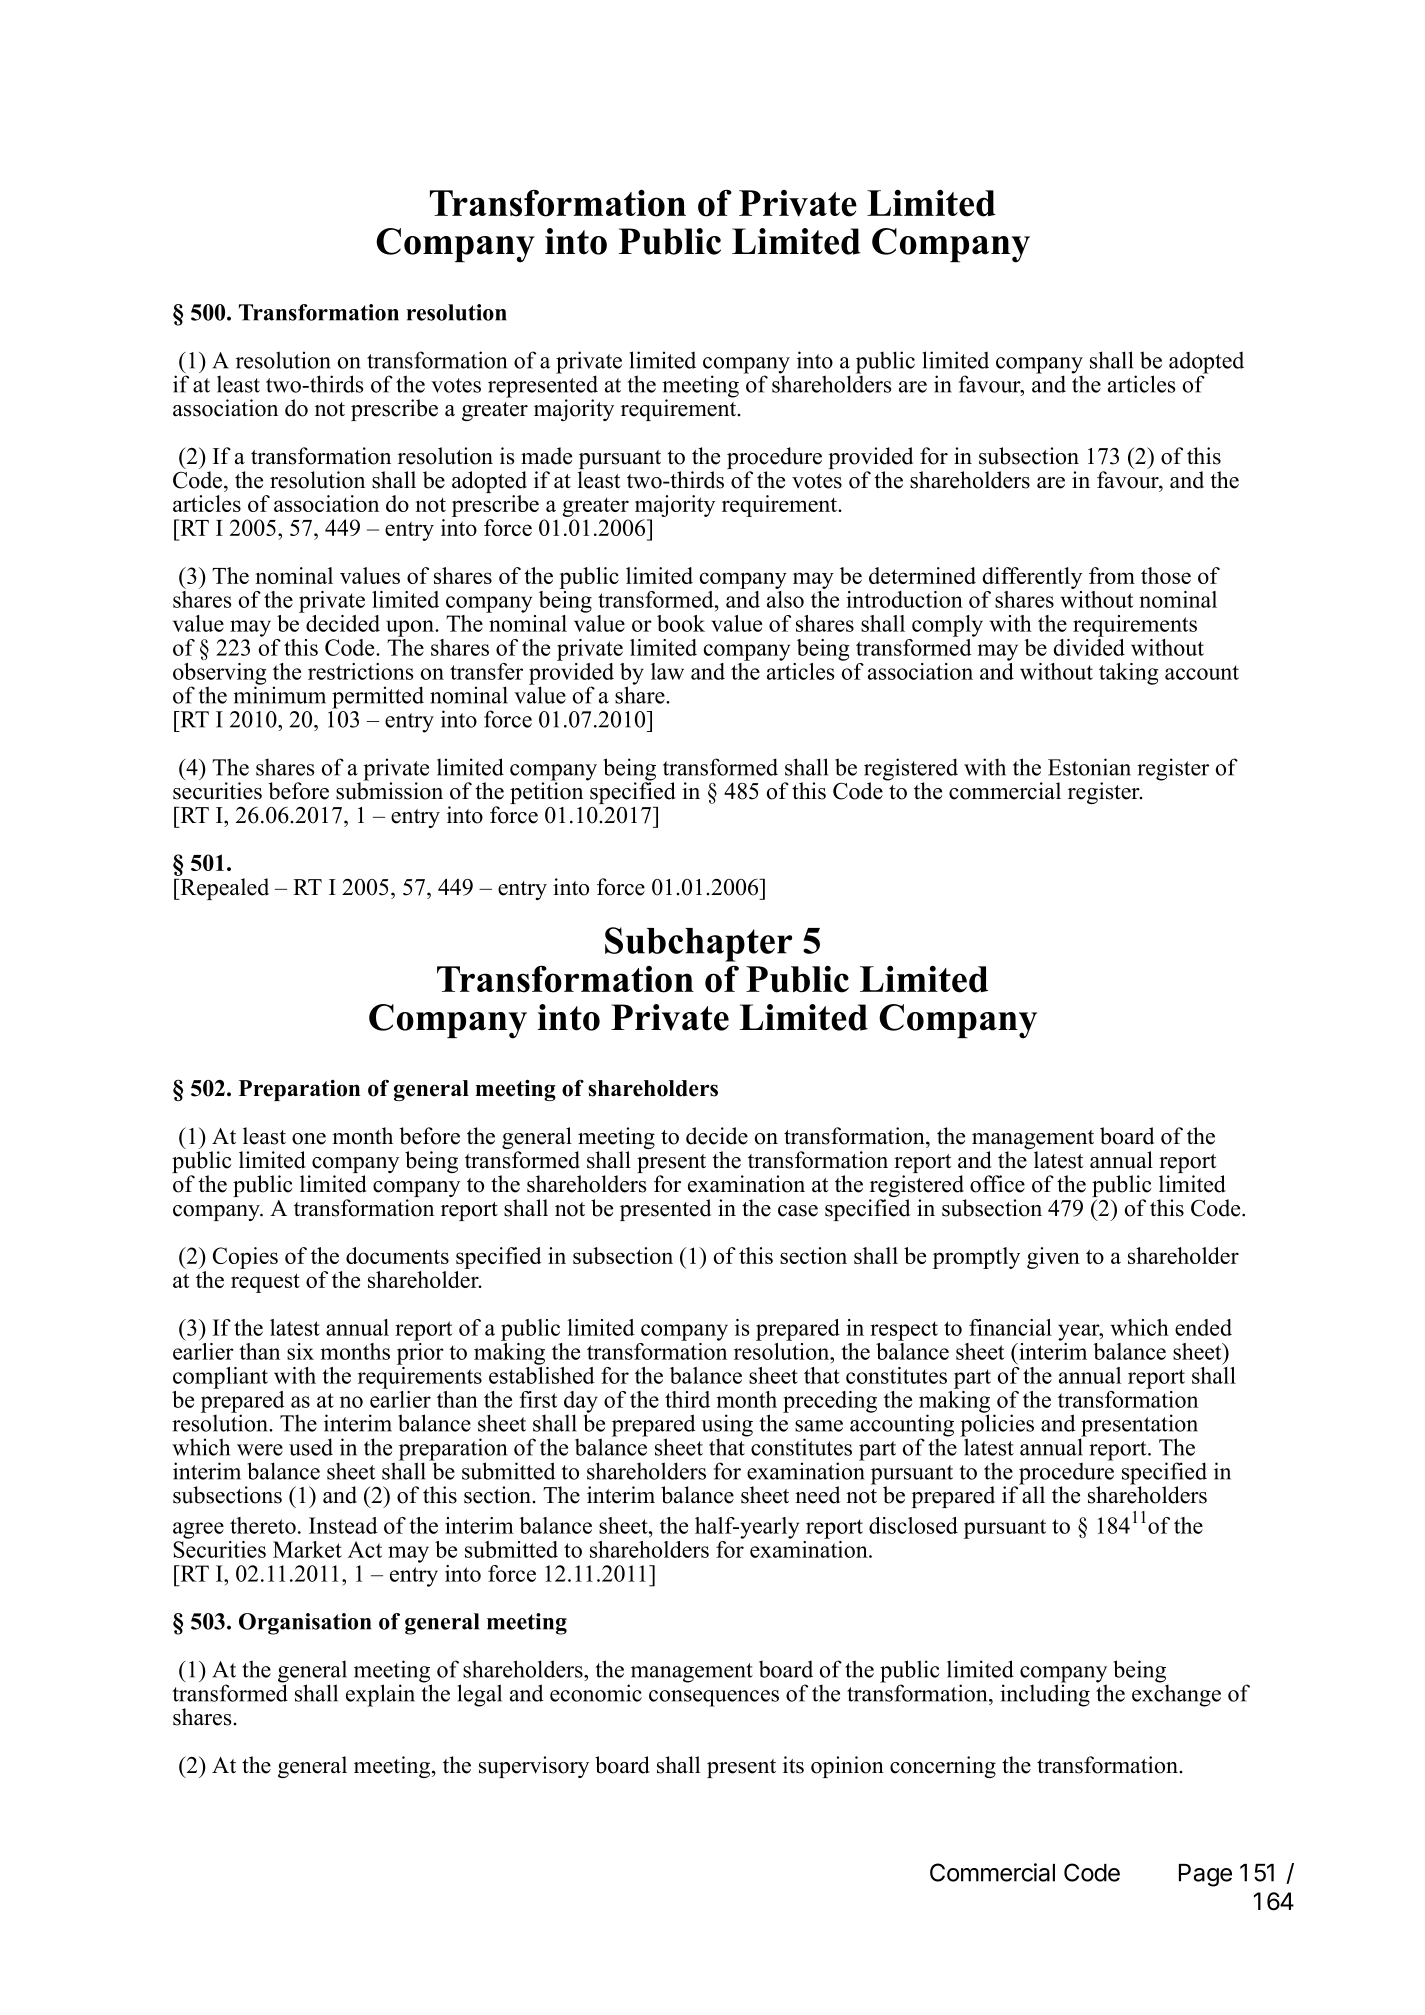  Describe the element at coordinates (411, 628) in the screenshot. I see `upon` at that location.
